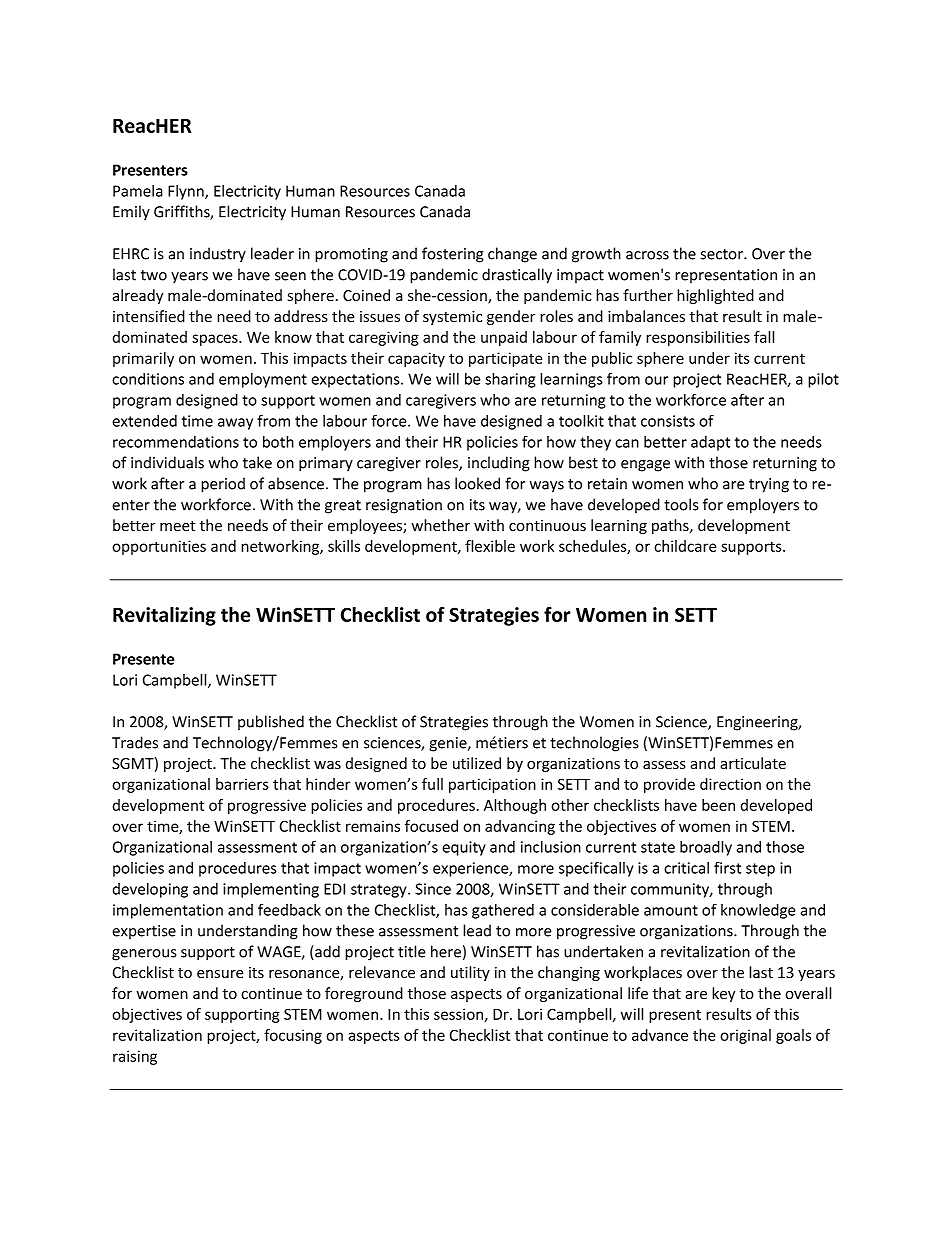 This image has height=1233, width=952. Describe the element at coordinates (510, 380) in the image. I see `sharing` at that location.
